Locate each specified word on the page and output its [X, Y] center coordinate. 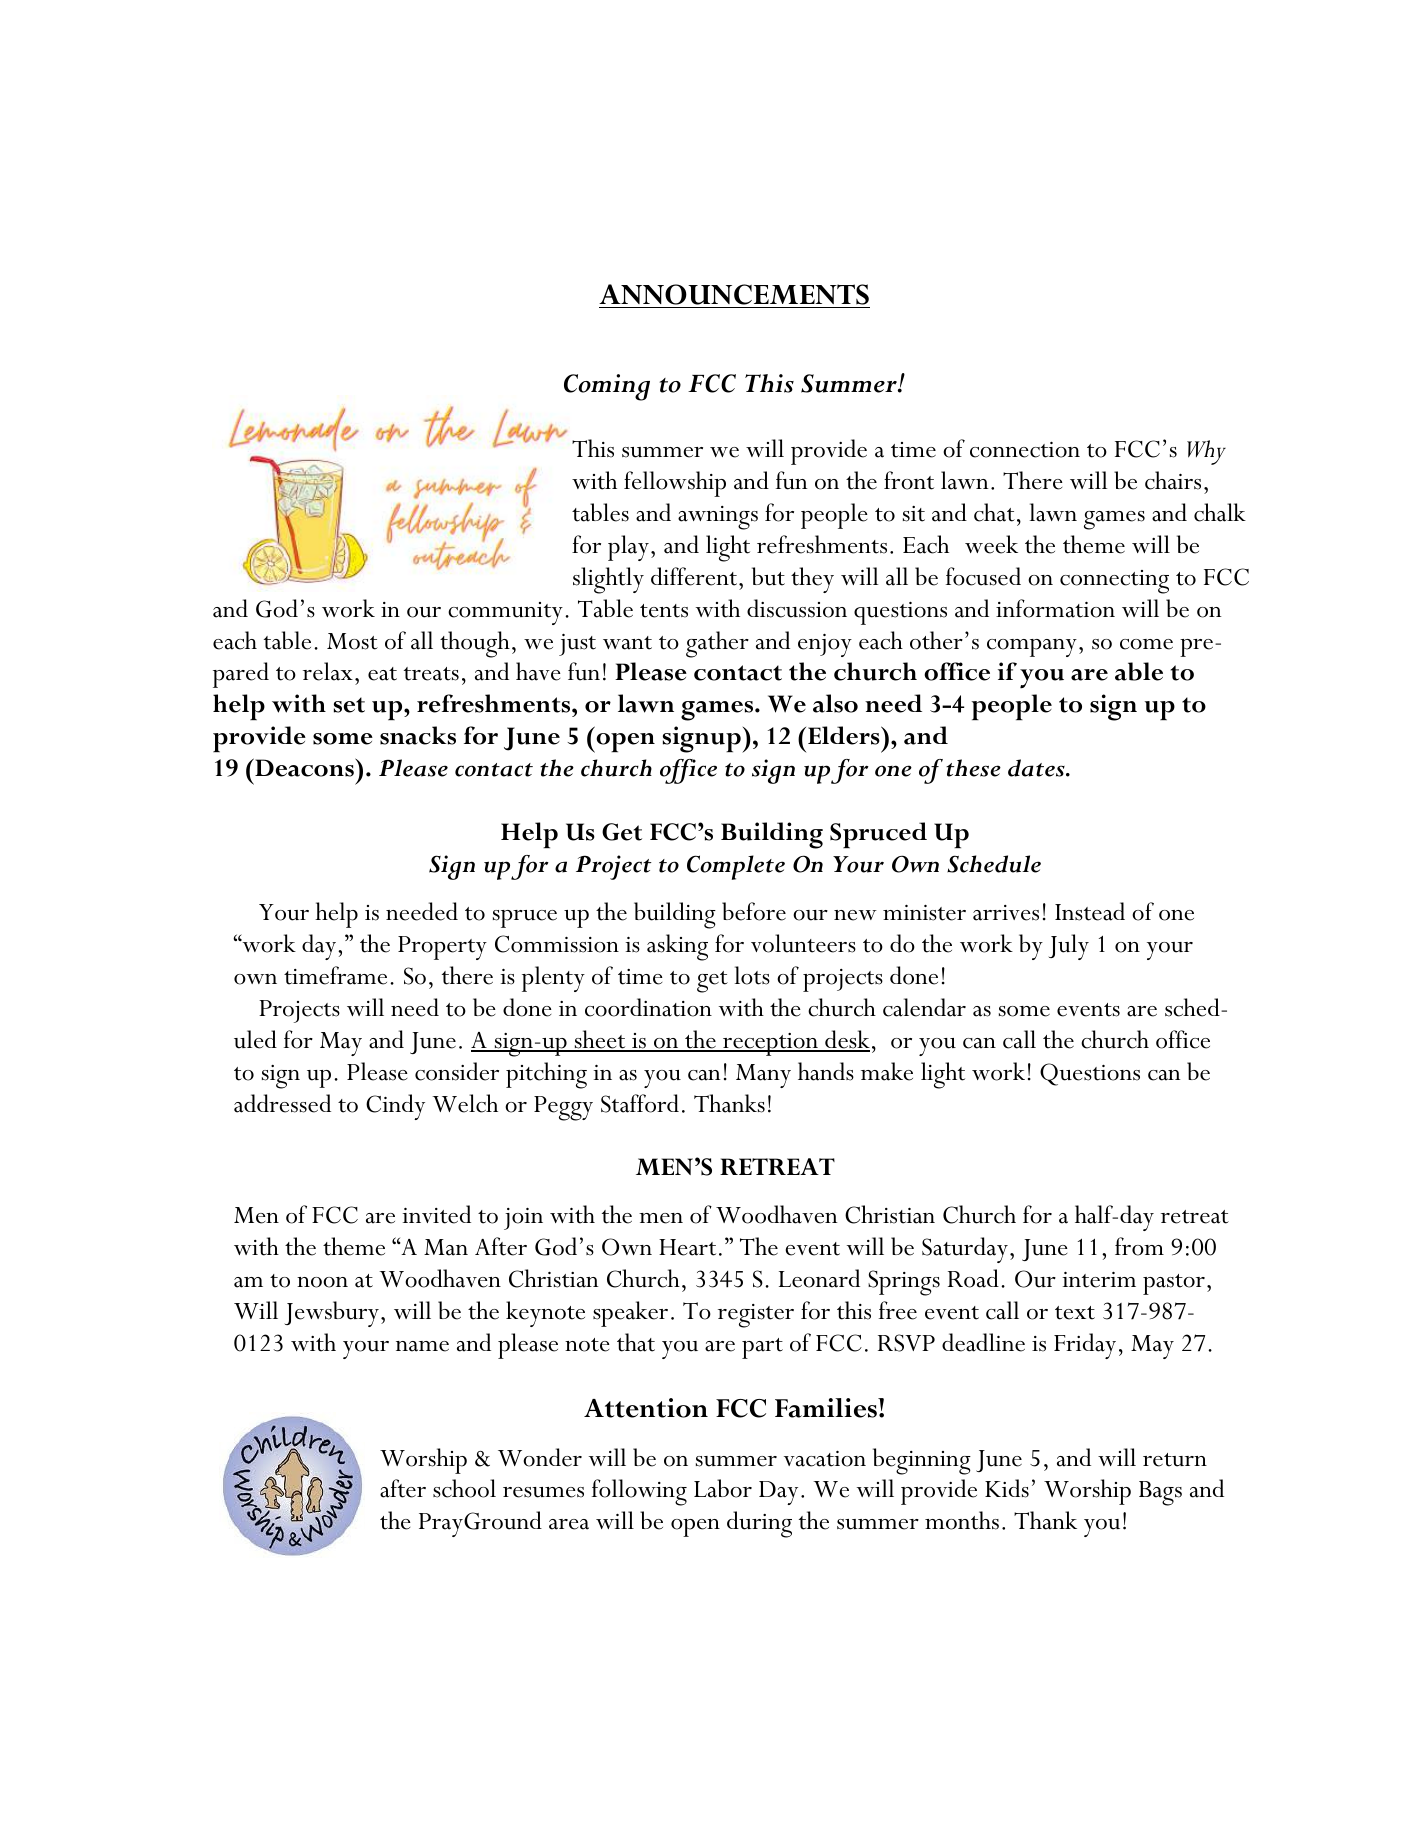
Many [763, 1076]
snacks [418, 735]
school [464, 1488]
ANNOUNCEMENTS [734, 294]
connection [1025, 450]
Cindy [395, 1107]
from [1139, 1246]
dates [1037, 768]
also [835, 703]
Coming [607, 387]
